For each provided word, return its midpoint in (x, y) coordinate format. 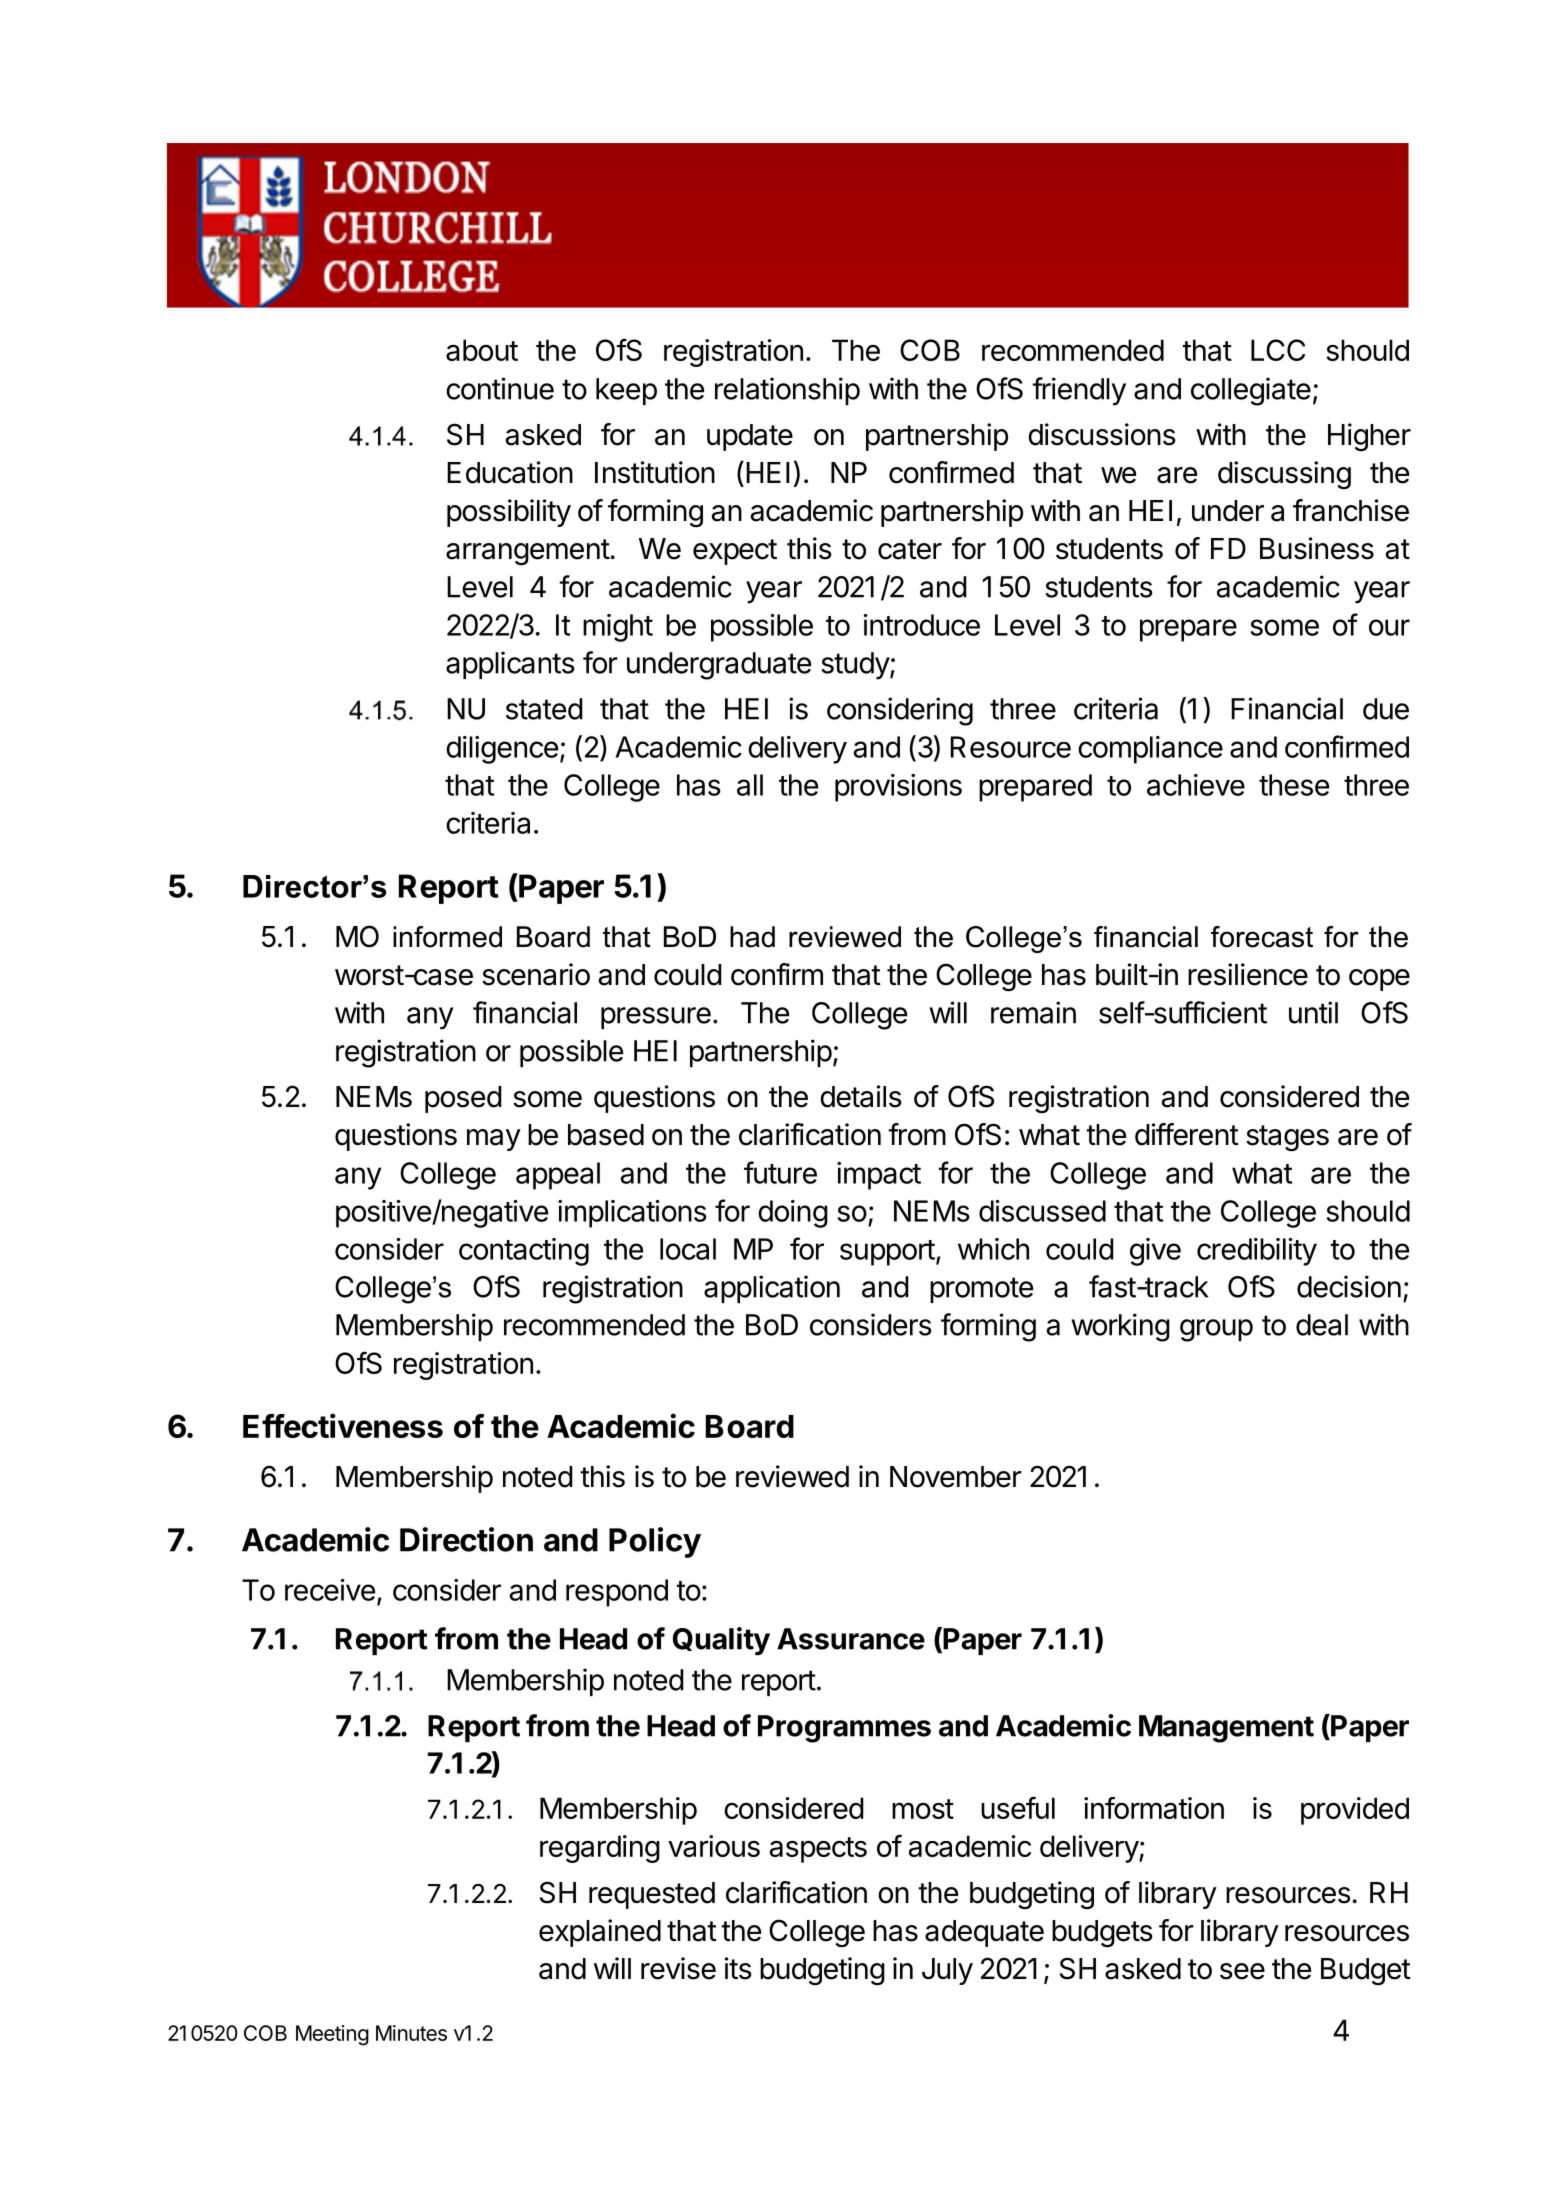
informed (447, 937)
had (752, 937)
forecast (1262, 937)
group (1216, 1330)
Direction (466, 1539)
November (956, 1477)
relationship (787, 391)
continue (500, 388)
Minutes (411, 2033)
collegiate (1251, 391)
